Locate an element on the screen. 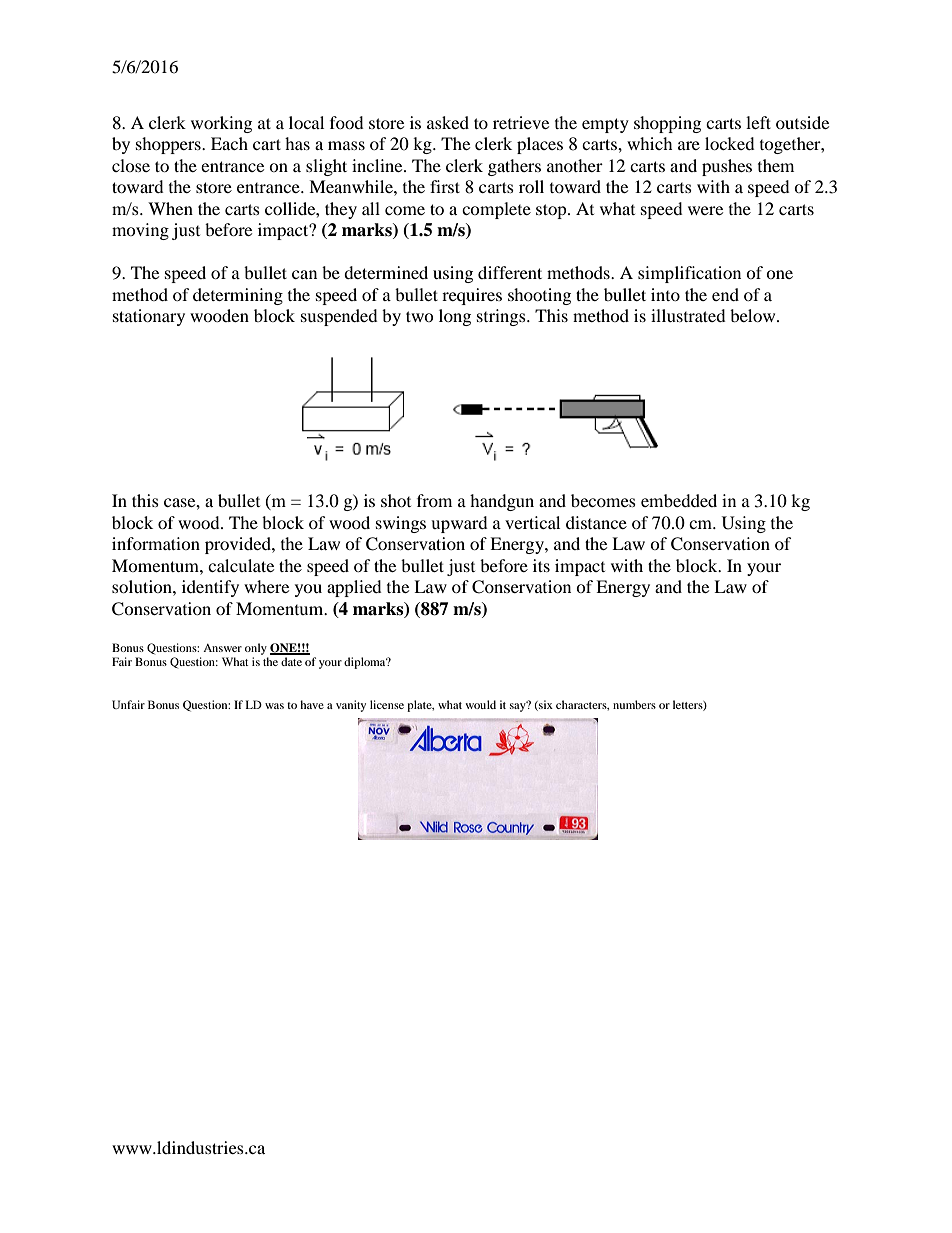 This screenshot has width=952, height=1233. would is located at coordinates (481, 704).
